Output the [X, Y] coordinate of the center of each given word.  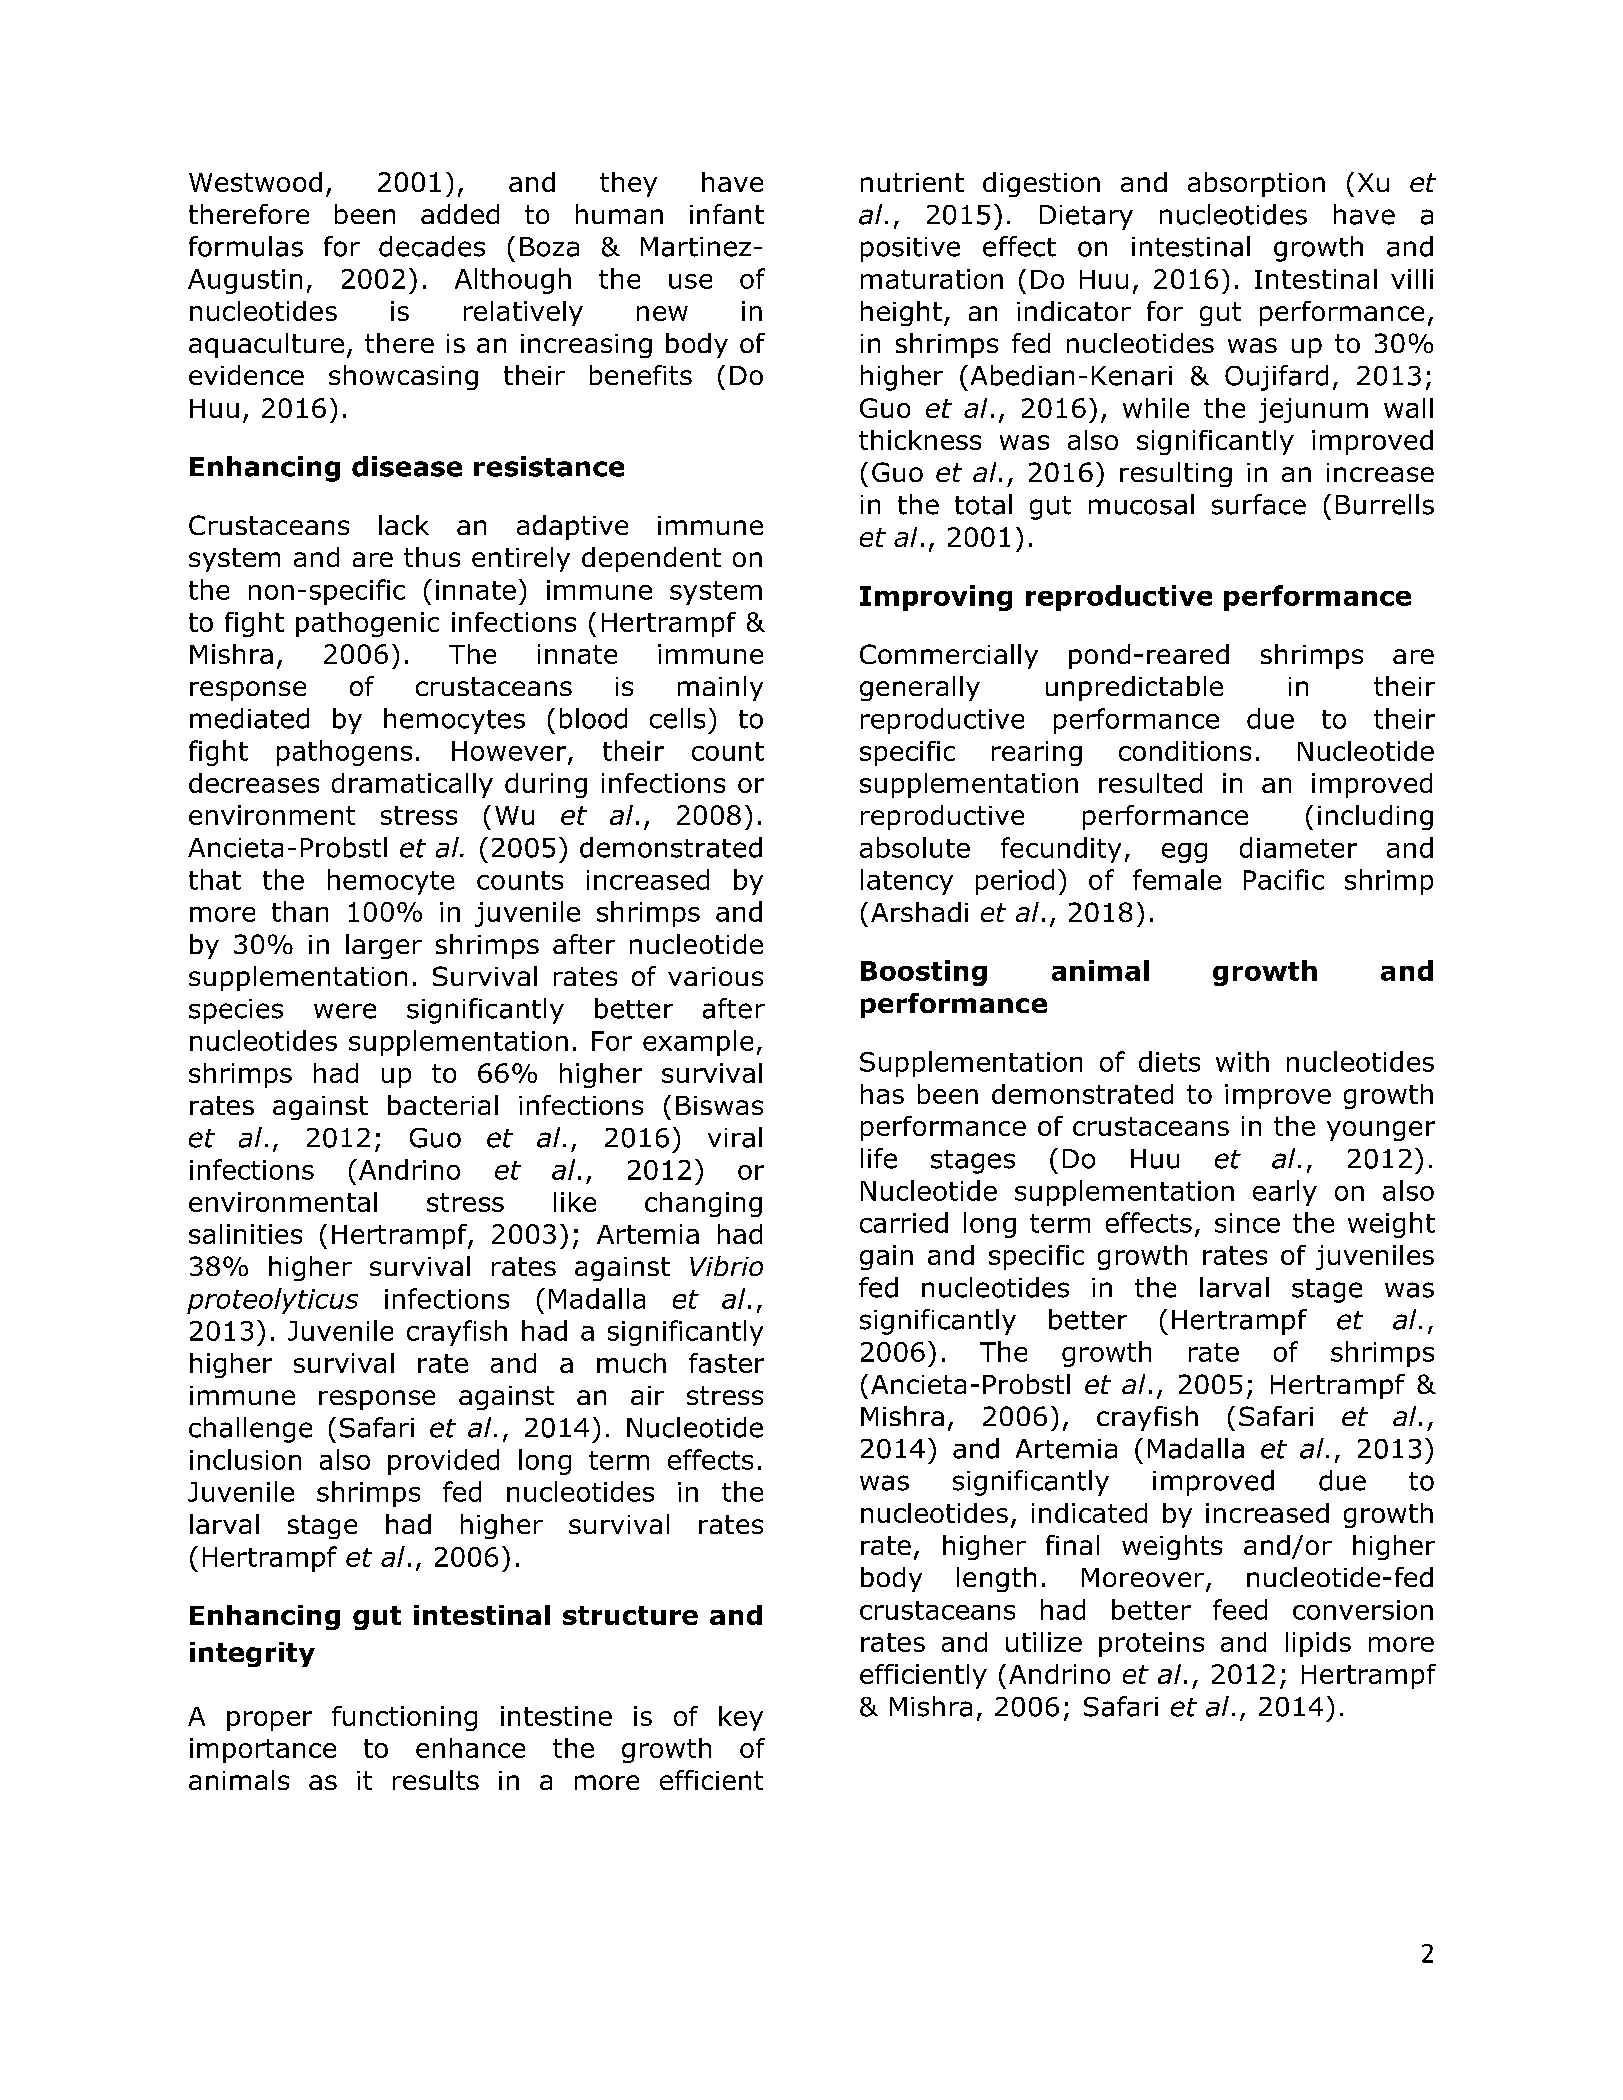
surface [1259, 504]
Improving [936, 598]
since [1247, 1223]
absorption [1256, 184]
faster [726, 1363]
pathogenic [367, 624]
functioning [404, 1718]
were [345, 1011]
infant [727, 214]
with [1242, 1061]
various [715, 976]
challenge [250, 1430]
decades [432, 246]
